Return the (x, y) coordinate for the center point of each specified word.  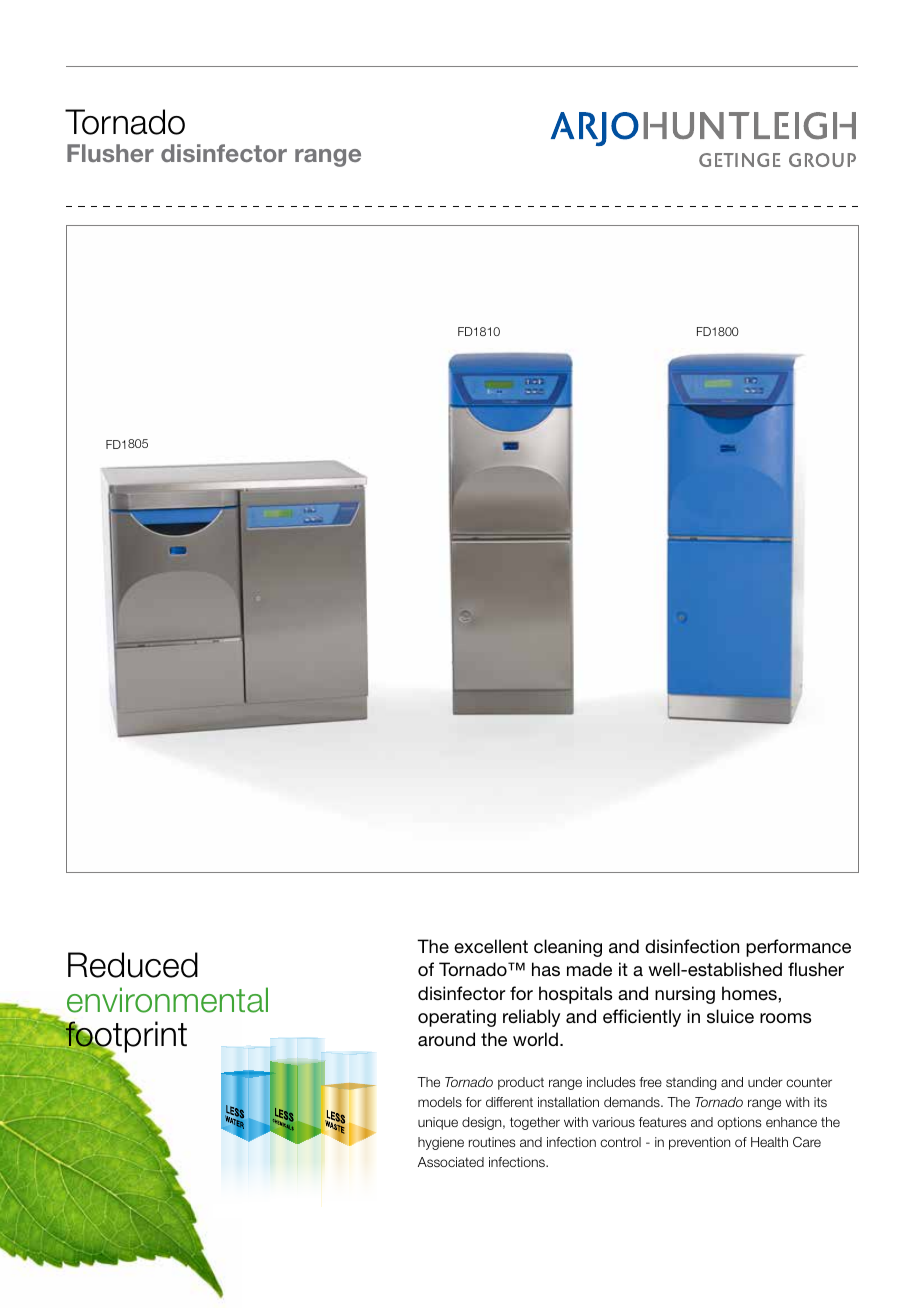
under (765, 1082)
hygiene (441, 1143)
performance (798, 948)
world (535, 1039)
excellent (491, 946)
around (446, 1039)
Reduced (133, 965)
